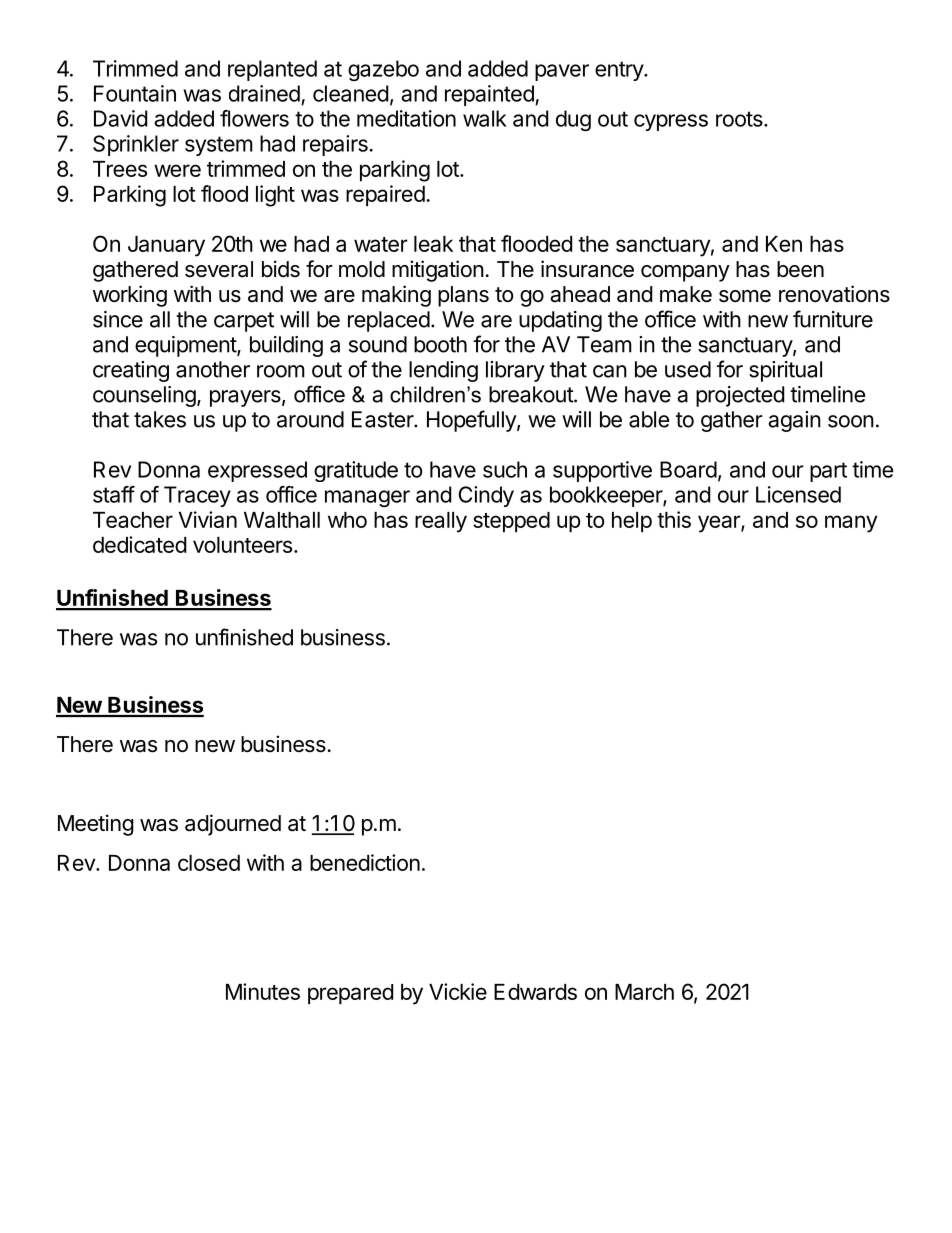  Describe the element at coordinates (644, 992) in the screenshot. I see `March` at that location.
